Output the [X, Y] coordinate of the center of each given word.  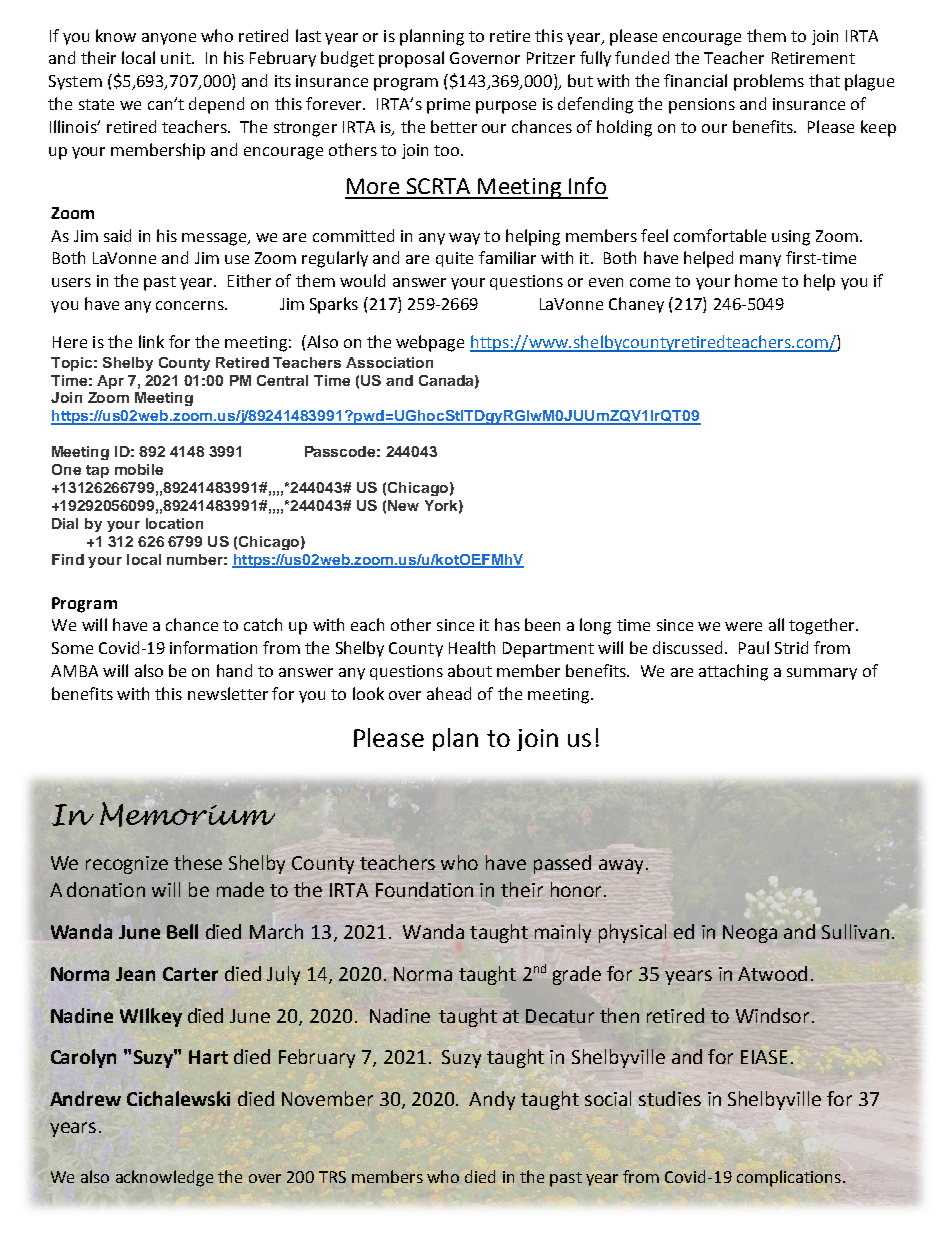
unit [177, 58]
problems [769, 82]
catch [263, 624]
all [776, 624]
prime [448, 106]
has [507, 624]
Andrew [85, 1098]
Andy [492, 1100]
